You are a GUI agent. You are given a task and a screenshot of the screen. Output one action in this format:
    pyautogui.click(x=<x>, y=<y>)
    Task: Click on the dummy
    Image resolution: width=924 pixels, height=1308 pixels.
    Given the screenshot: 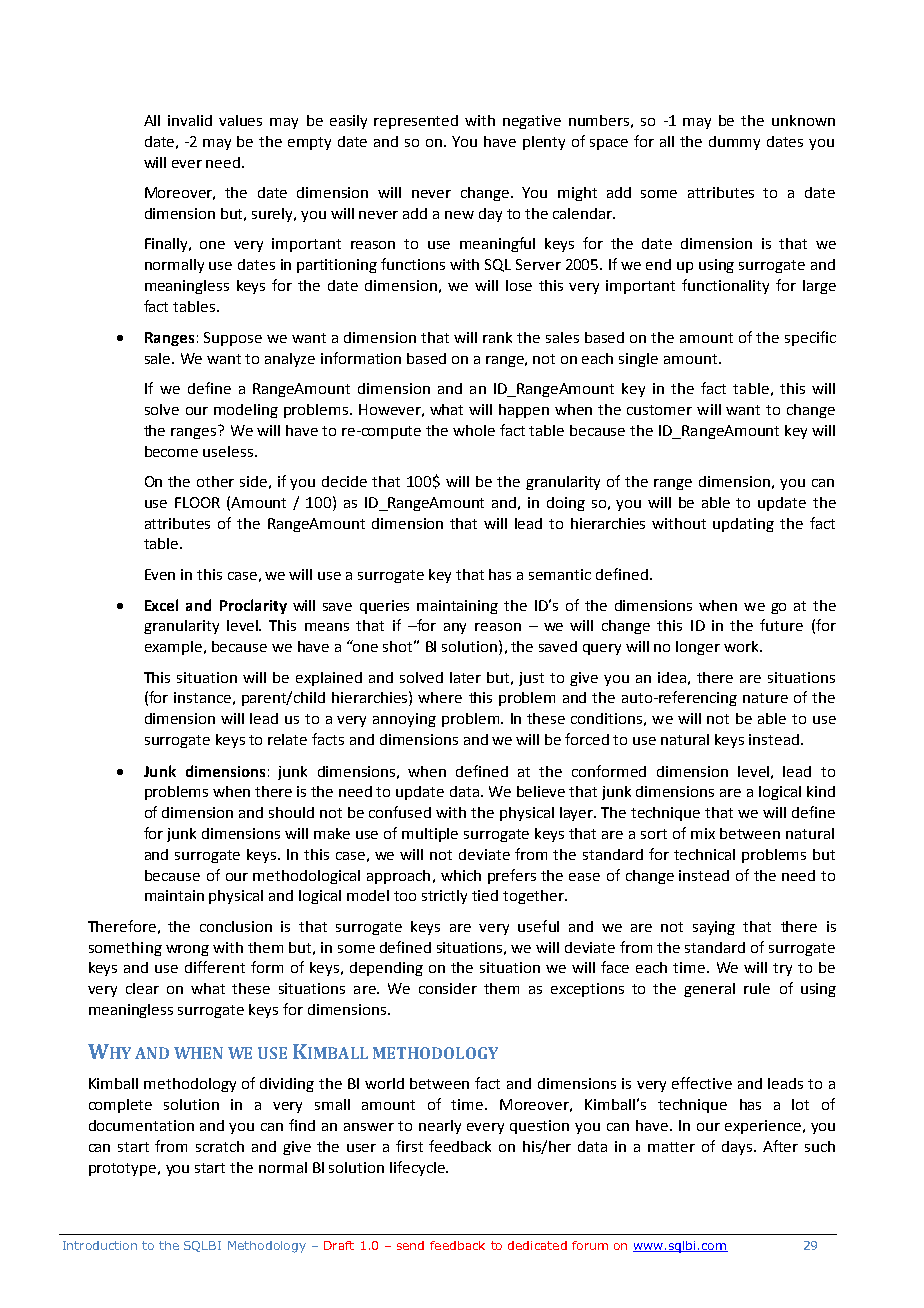 What is the action you would take?
    pyautogui.click(x=734, y=143)
